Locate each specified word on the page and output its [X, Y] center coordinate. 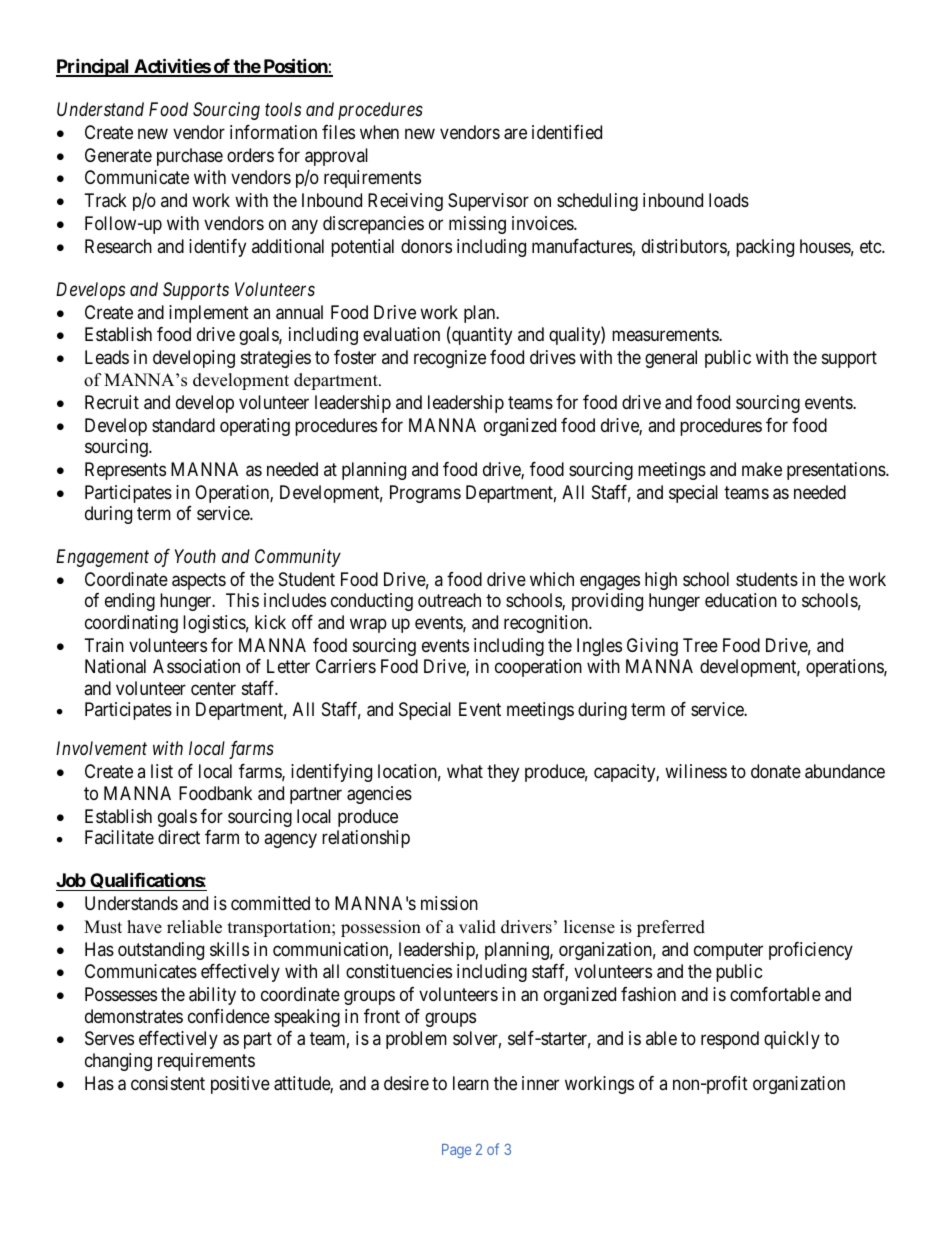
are [515, 134]
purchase [190, 157]
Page [456, 1151]
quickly [792, 1040]
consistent [168, 1083]
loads [729, 200]
